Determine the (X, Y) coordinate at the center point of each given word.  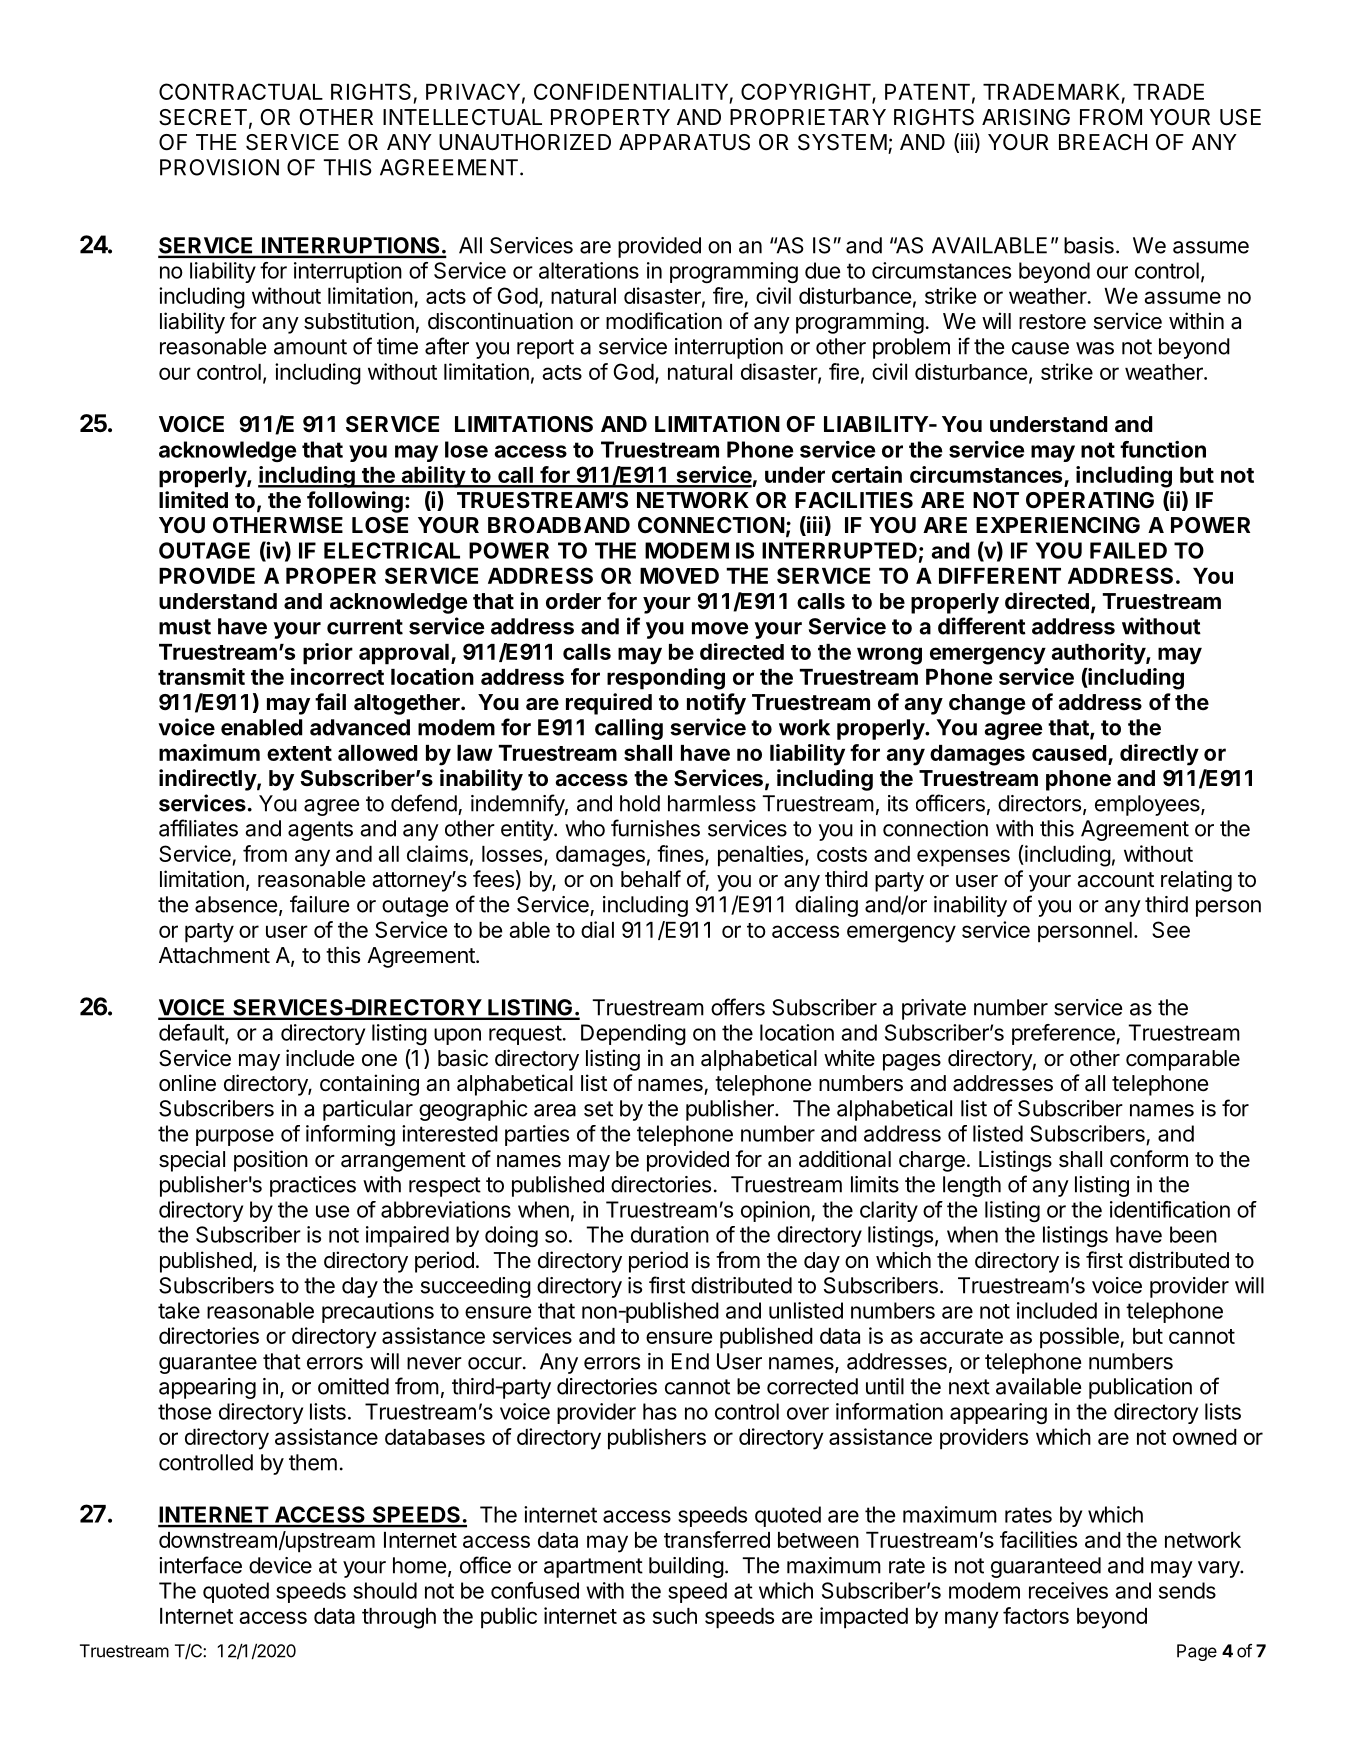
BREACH (1103, 142)
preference (1064, 1034)
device (280, 1565)
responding (666, 679)
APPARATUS (684, 142)
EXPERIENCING (1058, 525)
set (598, 1109)
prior (328, 654)
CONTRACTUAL (241, 91)
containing (369, 1085)
